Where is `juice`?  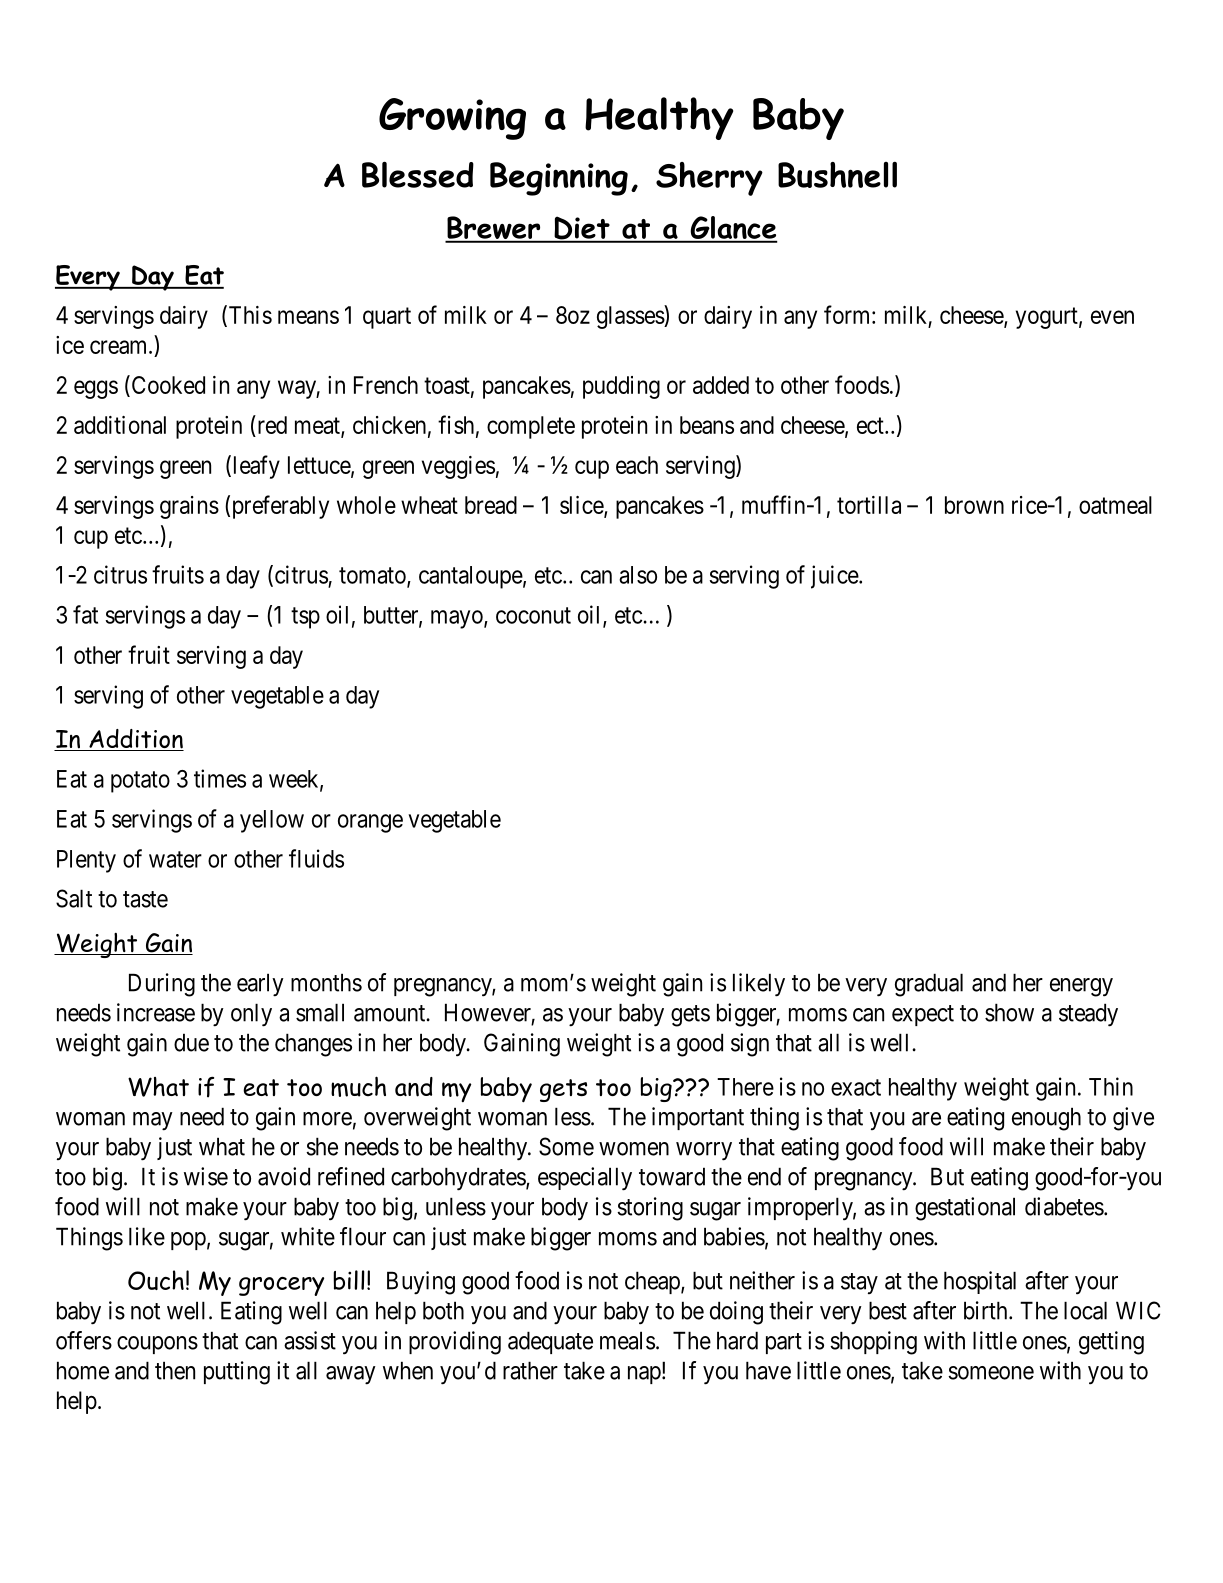
juice is located at coordinates (835, 577).
